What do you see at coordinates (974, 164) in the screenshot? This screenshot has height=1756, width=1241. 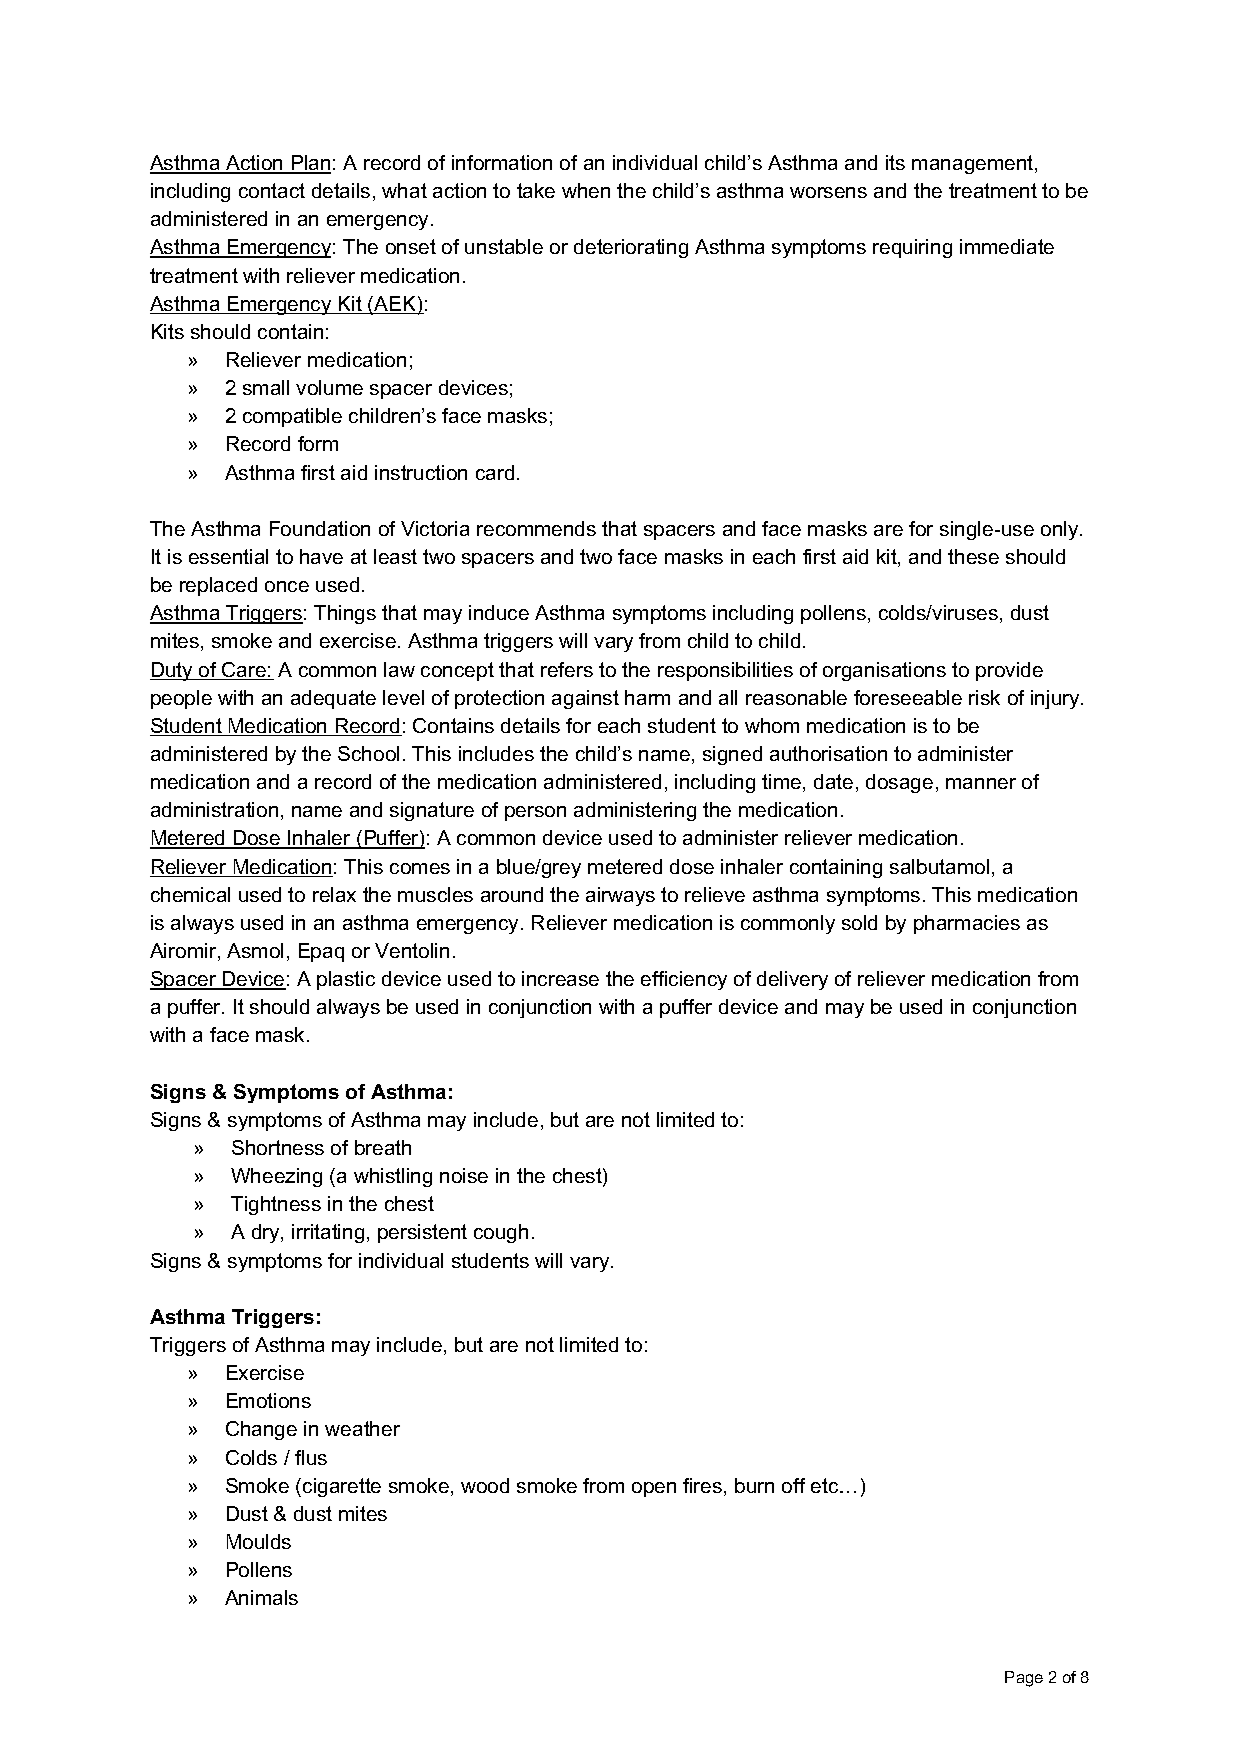 I see `management` at bounding box center [974, 164].
